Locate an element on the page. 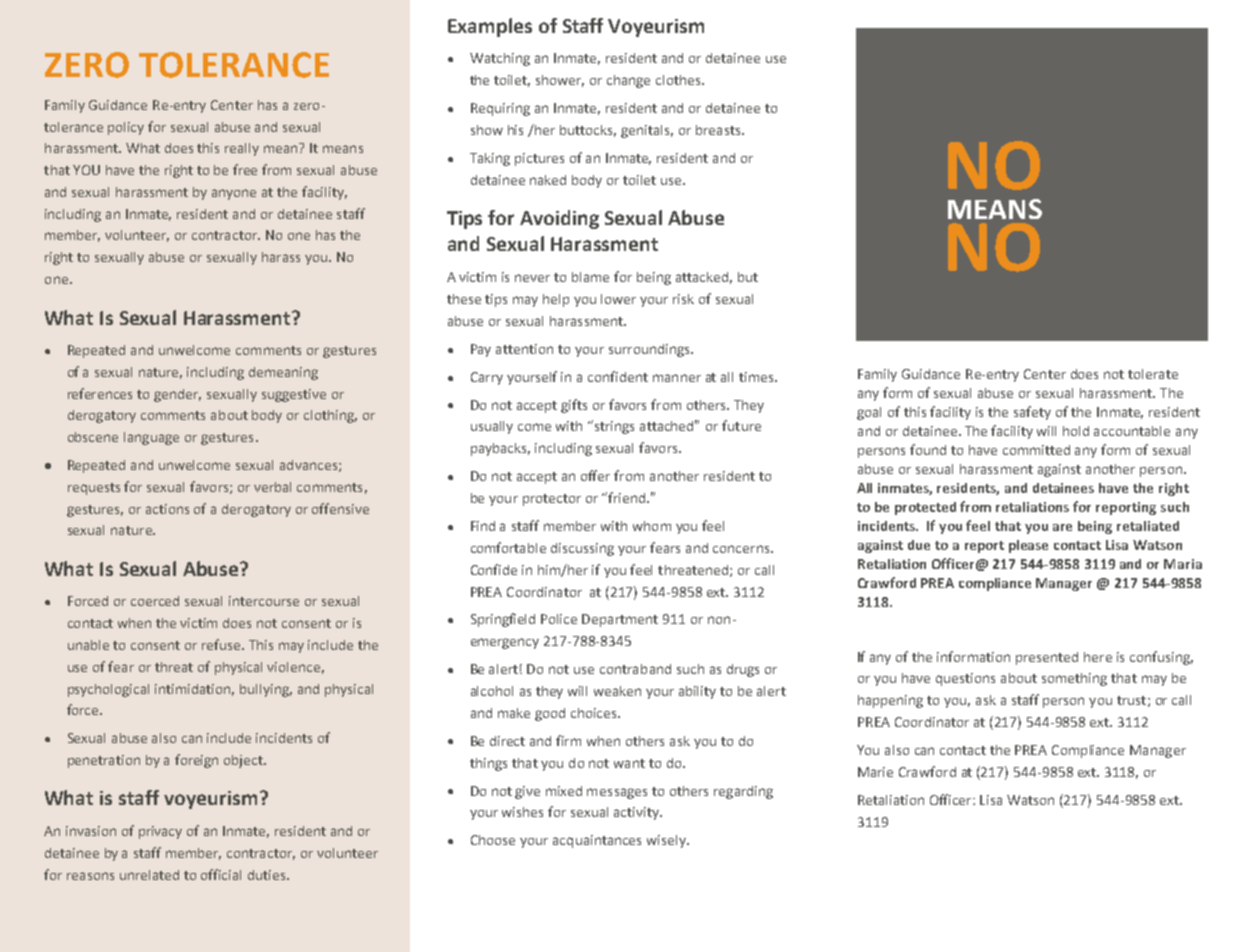 This image has width=1233, height=952. actions is located at coordinates (167, 509).
